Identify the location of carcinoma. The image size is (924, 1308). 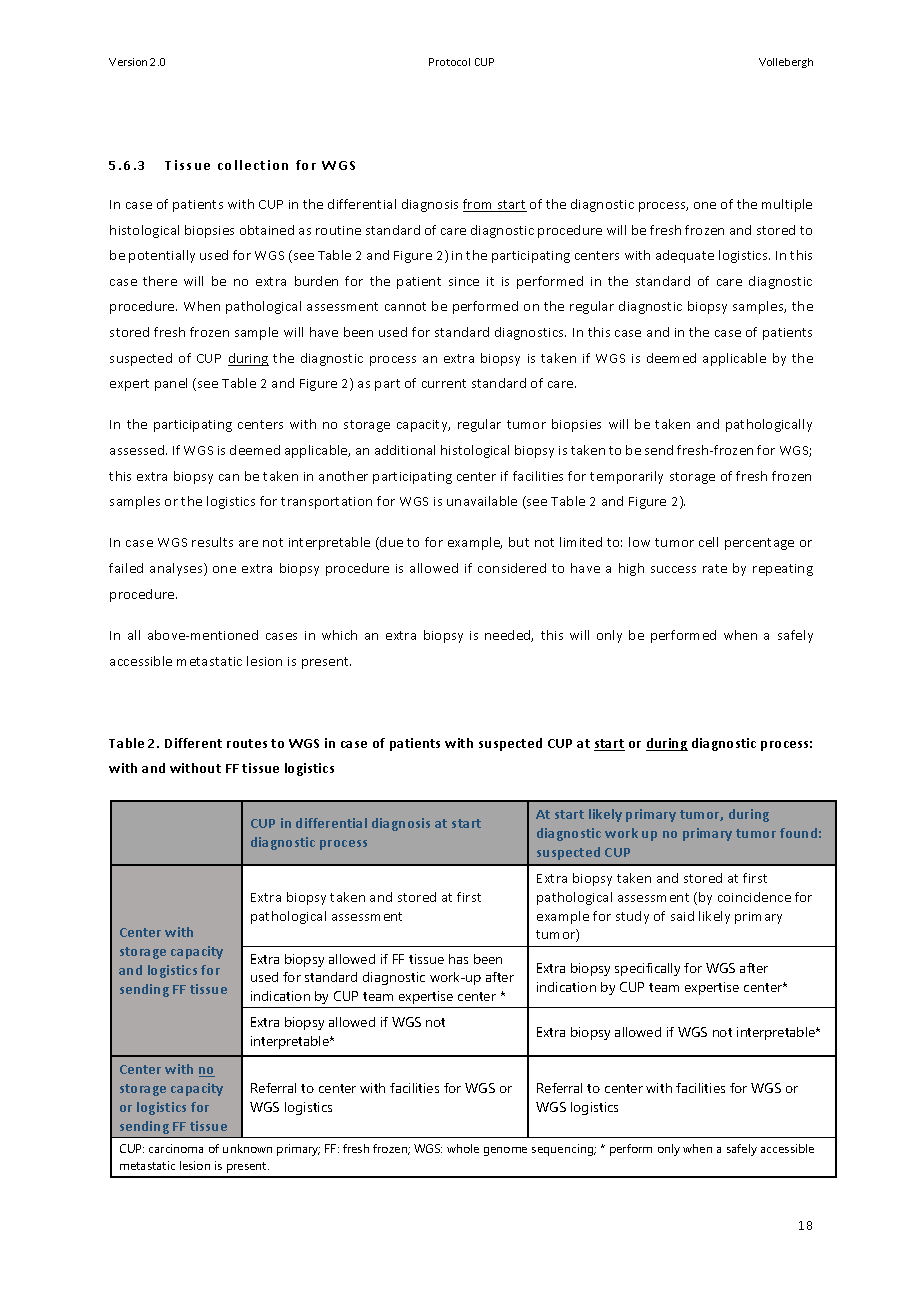
(176, 1148).
